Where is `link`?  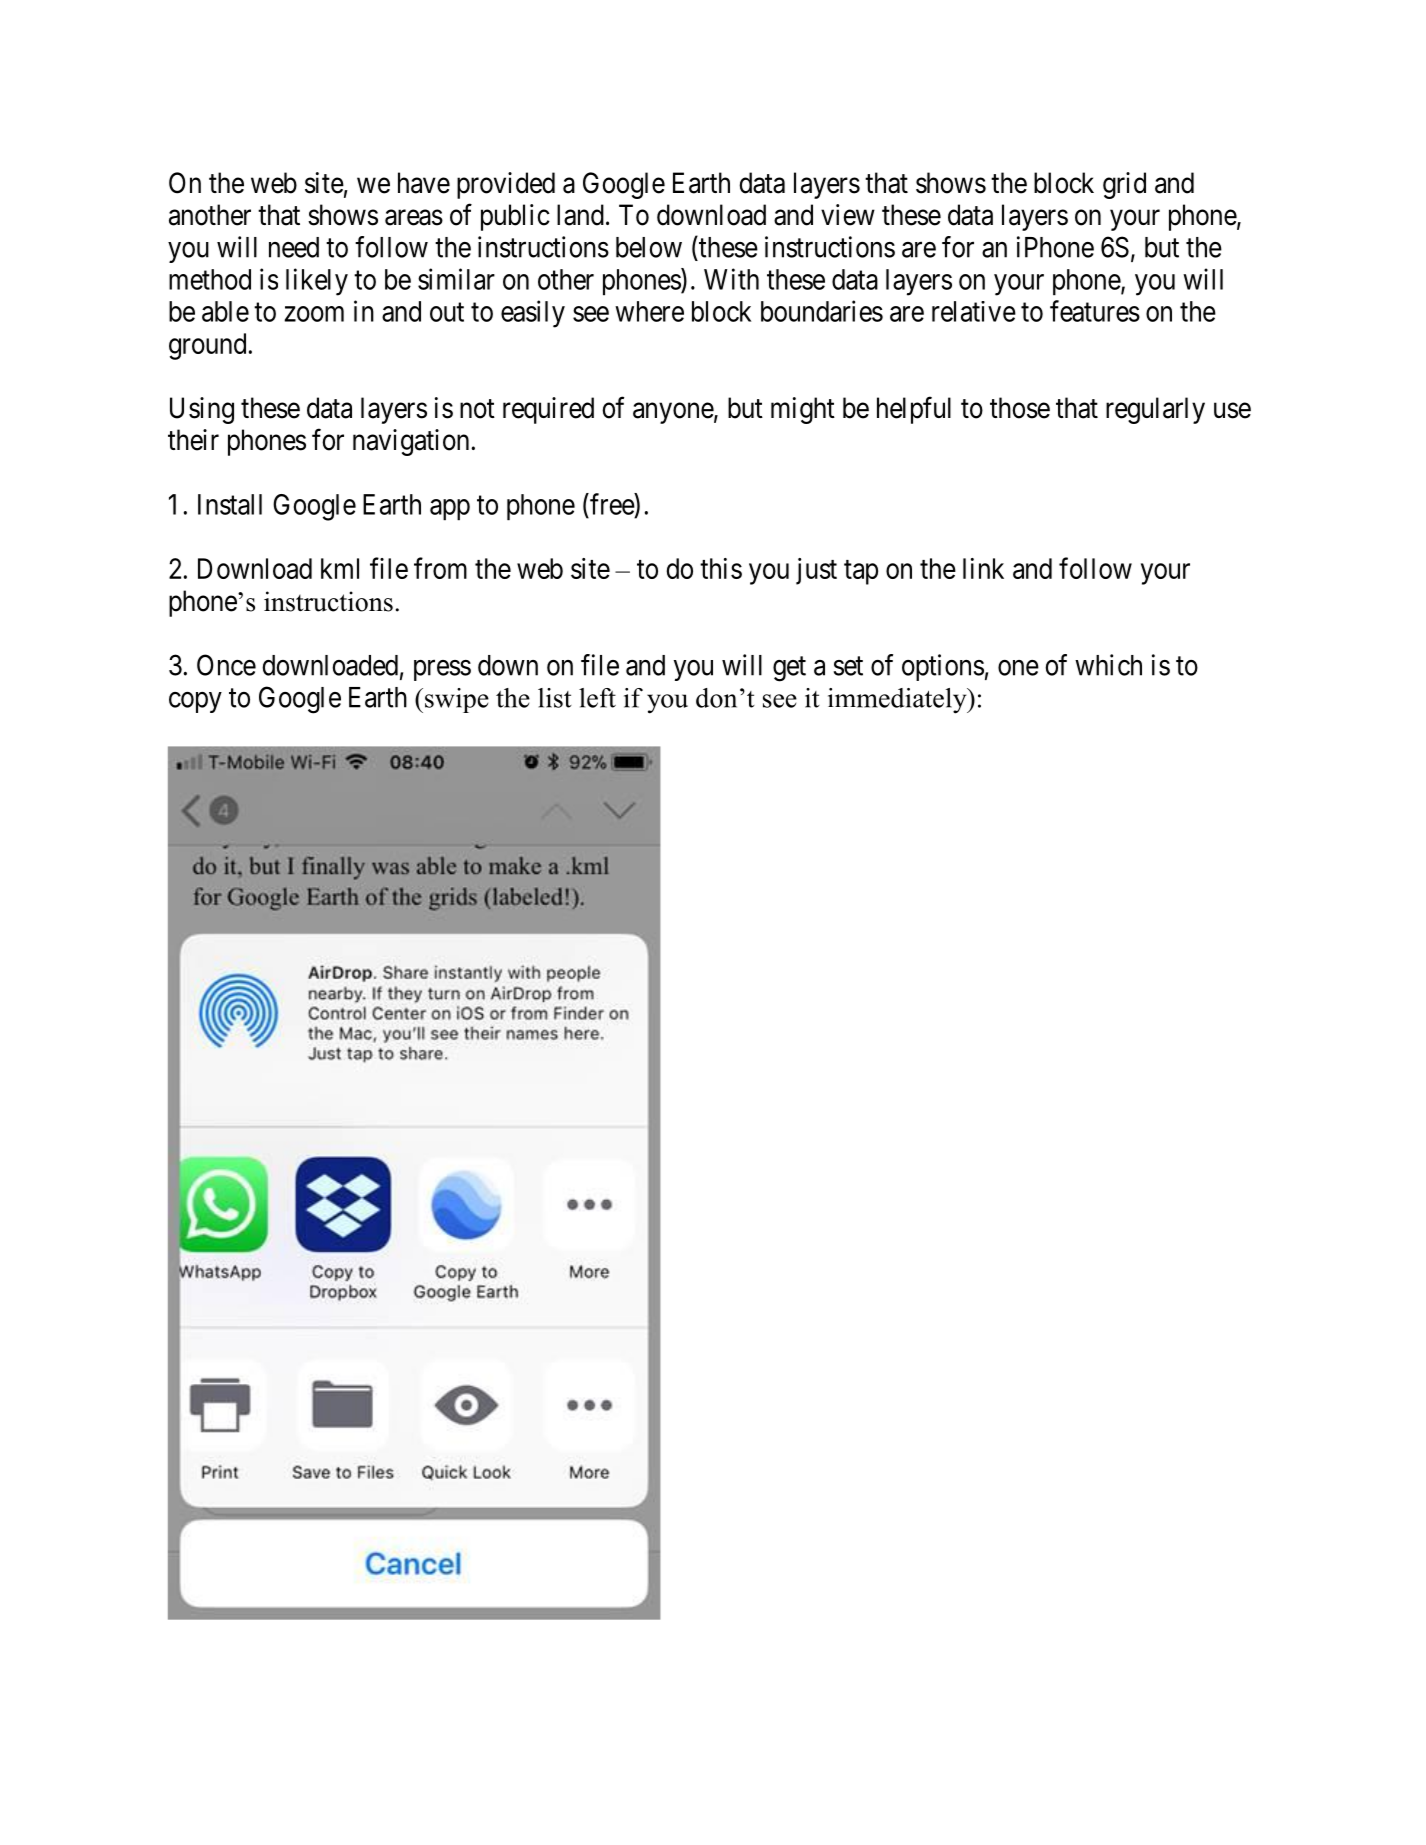 link is located at coordinates (983, 568).
